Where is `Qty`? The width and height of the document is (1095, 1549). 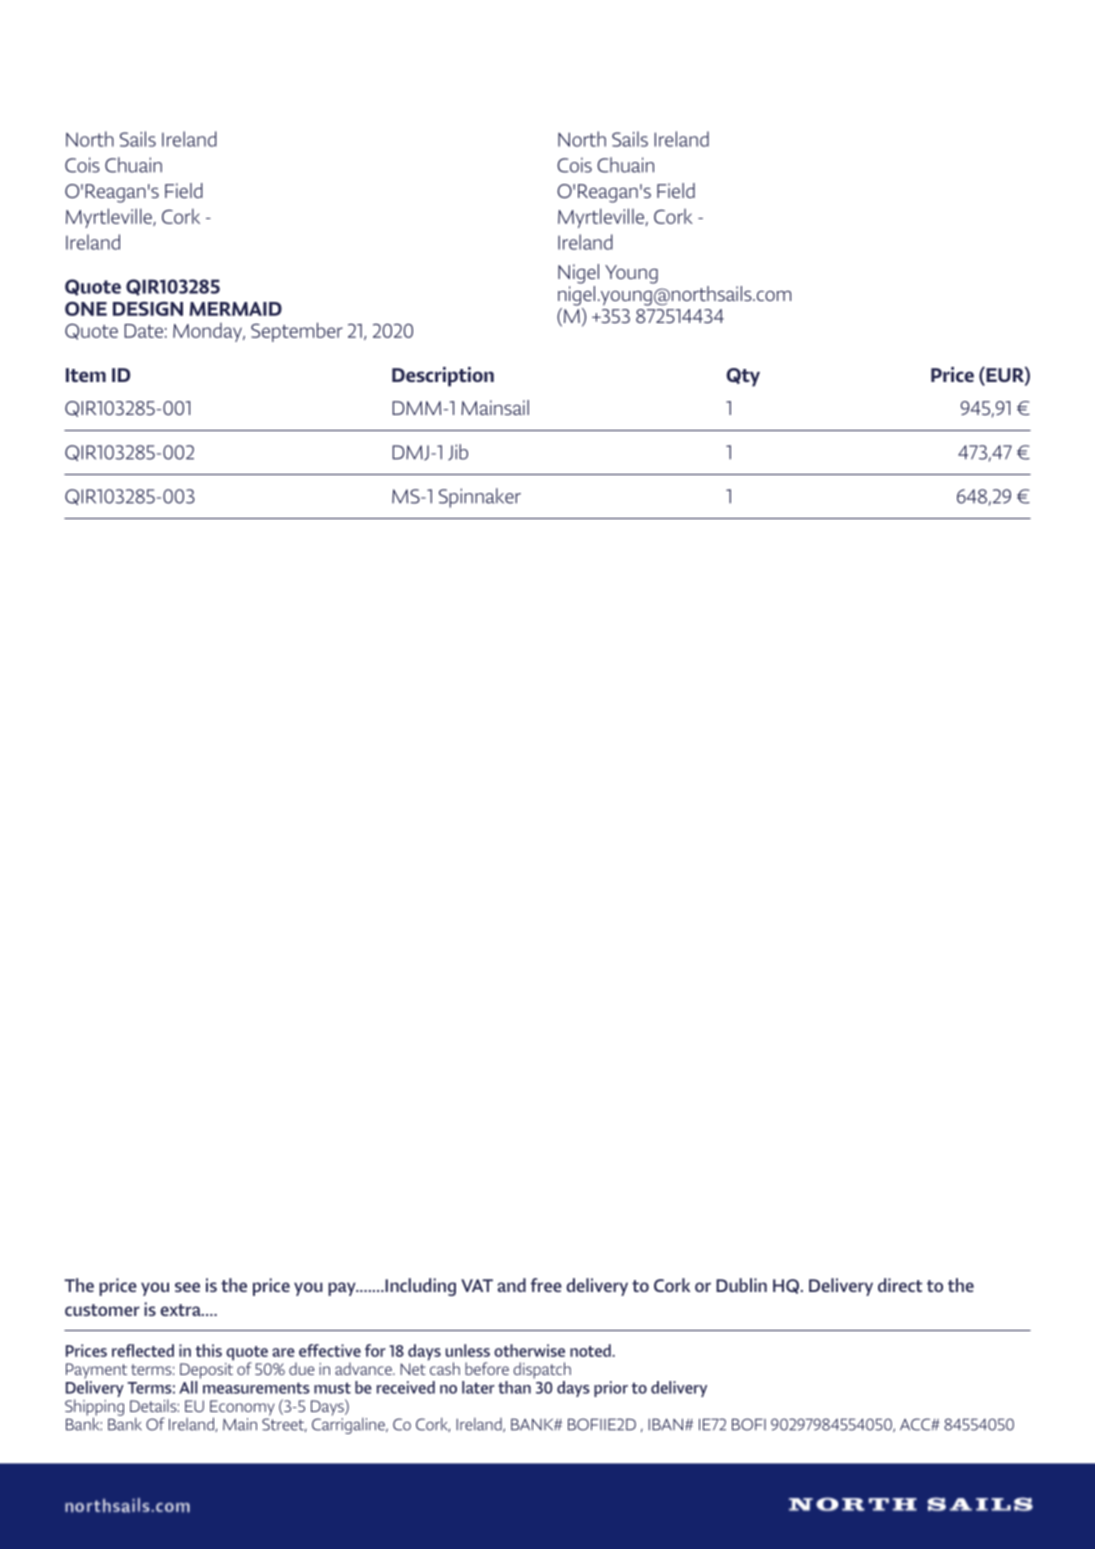 Qty is located at coordinates (743, 377).
